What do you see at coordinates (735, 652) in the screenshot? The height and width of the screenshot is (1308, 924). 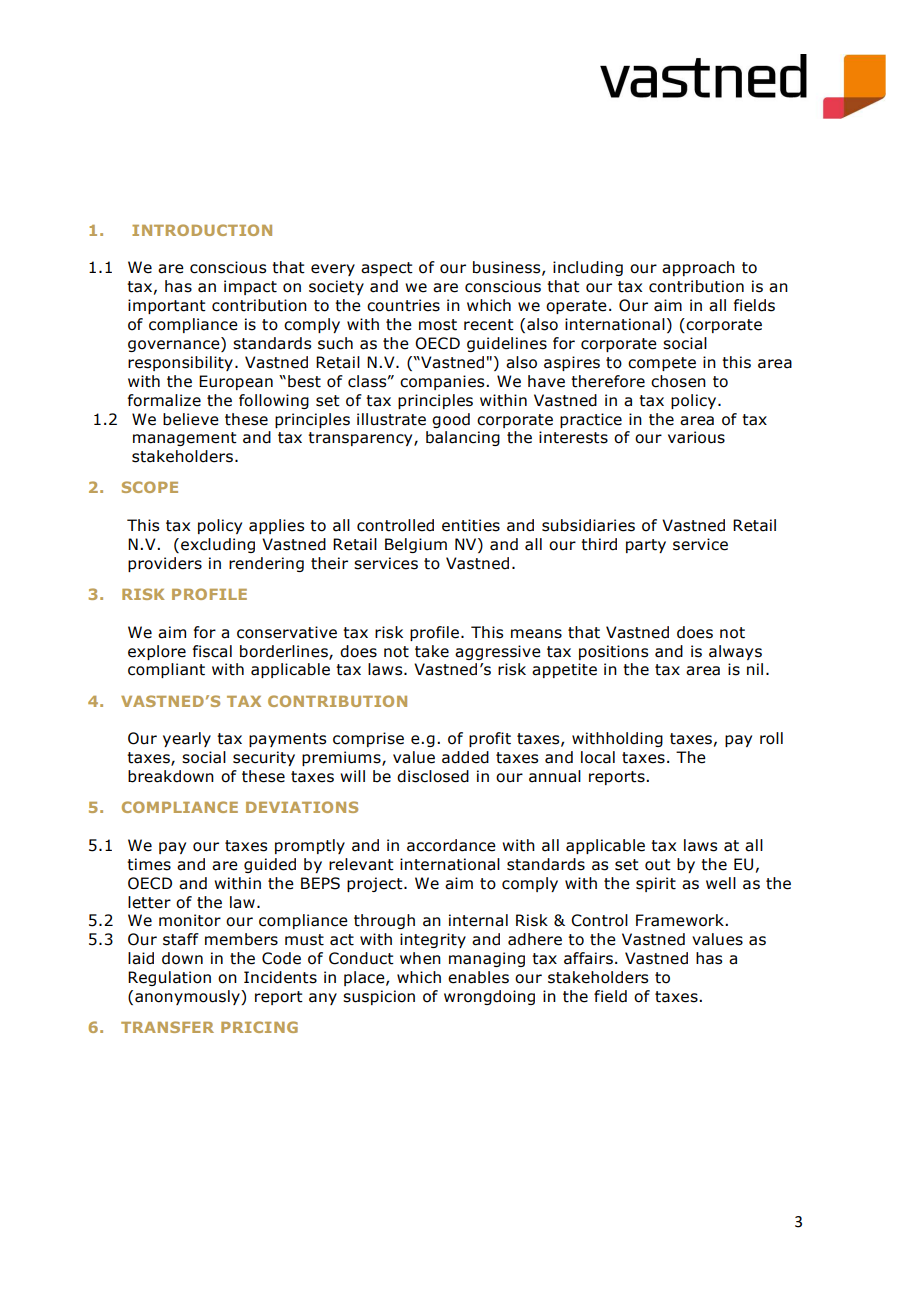 I see `always` at bounding box center [735, 652].
